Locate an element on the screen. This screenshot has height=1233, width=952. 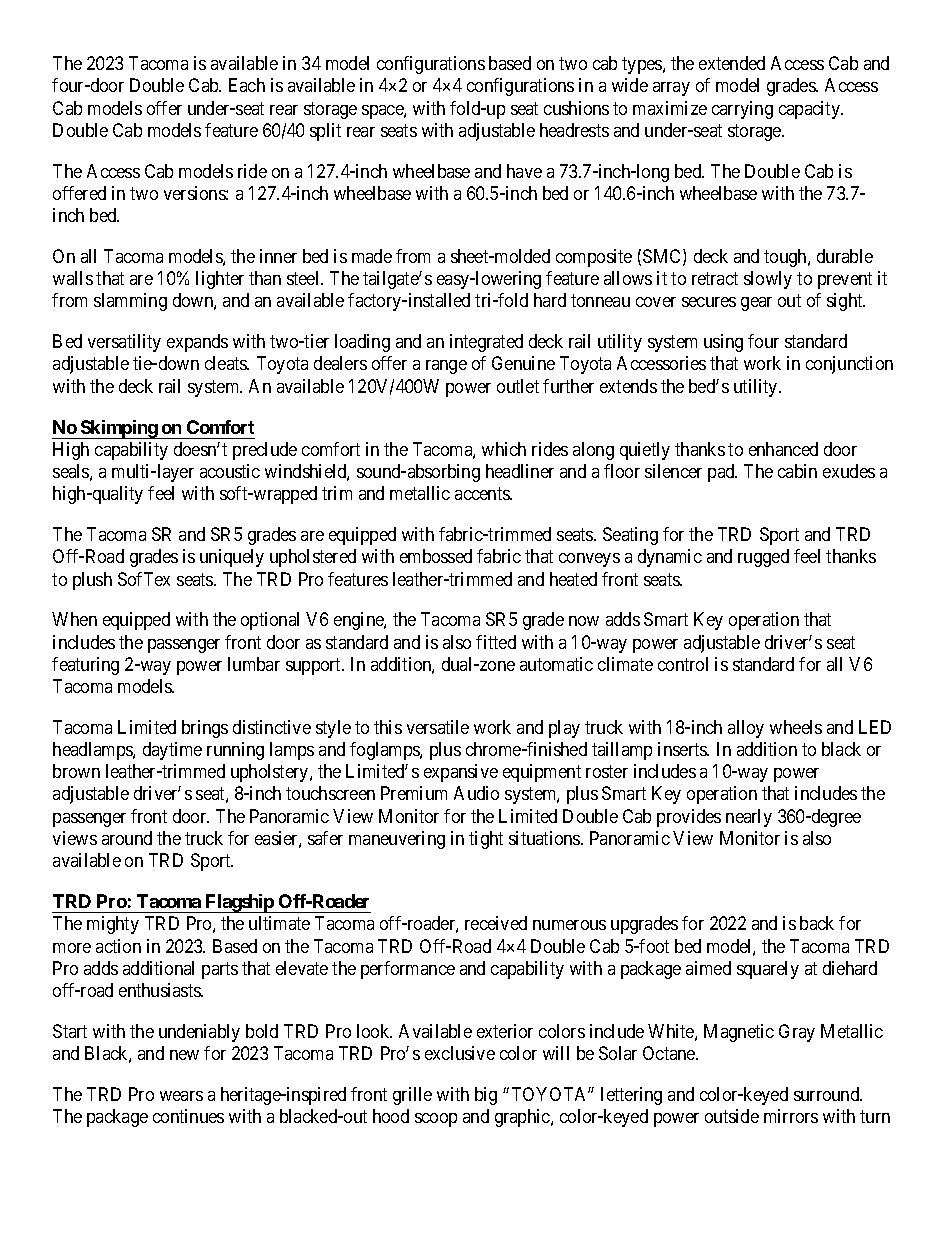
nearly is located at coordinates (749, 818).
